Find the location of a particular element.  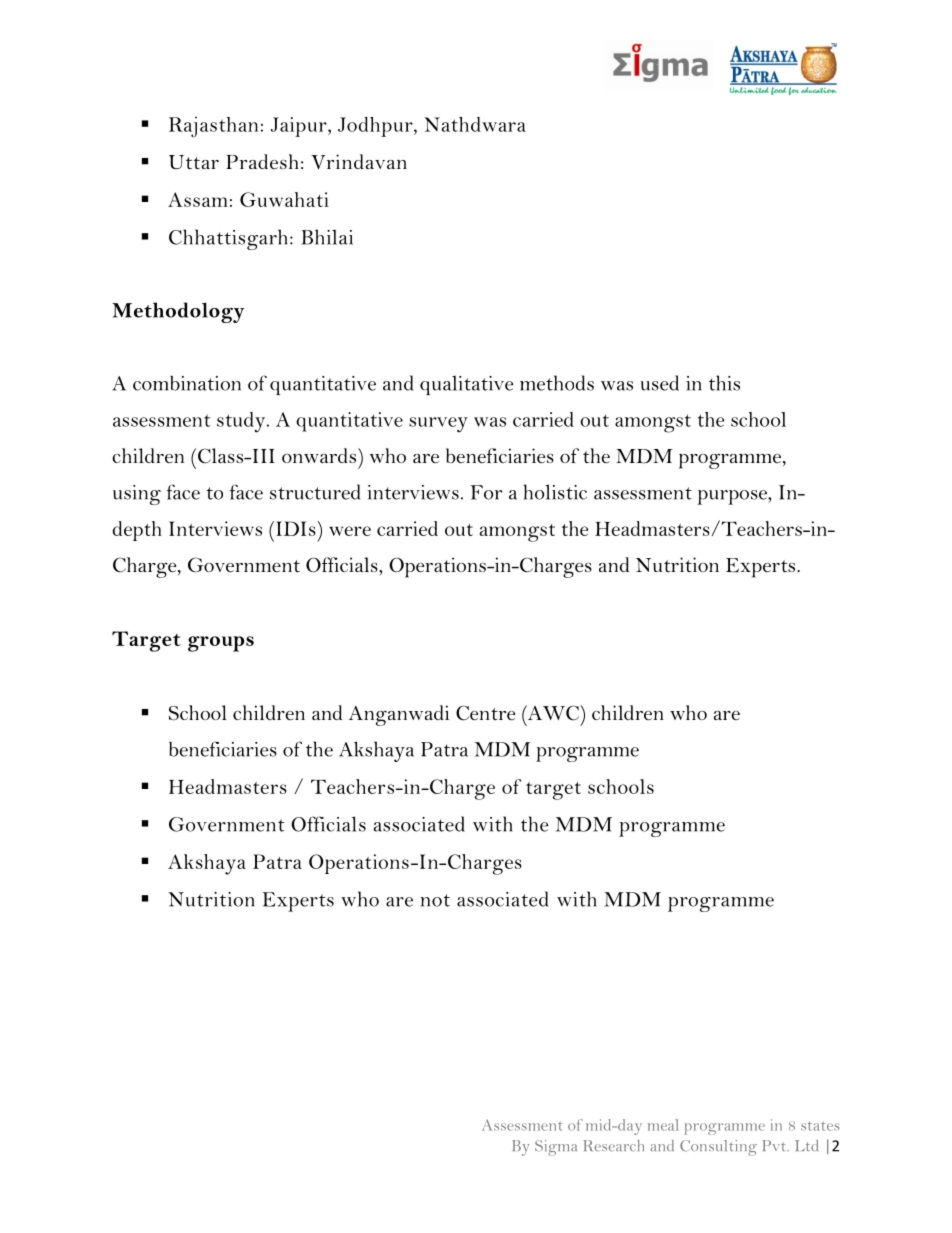

Centre is located at coordinates (485, 713).
